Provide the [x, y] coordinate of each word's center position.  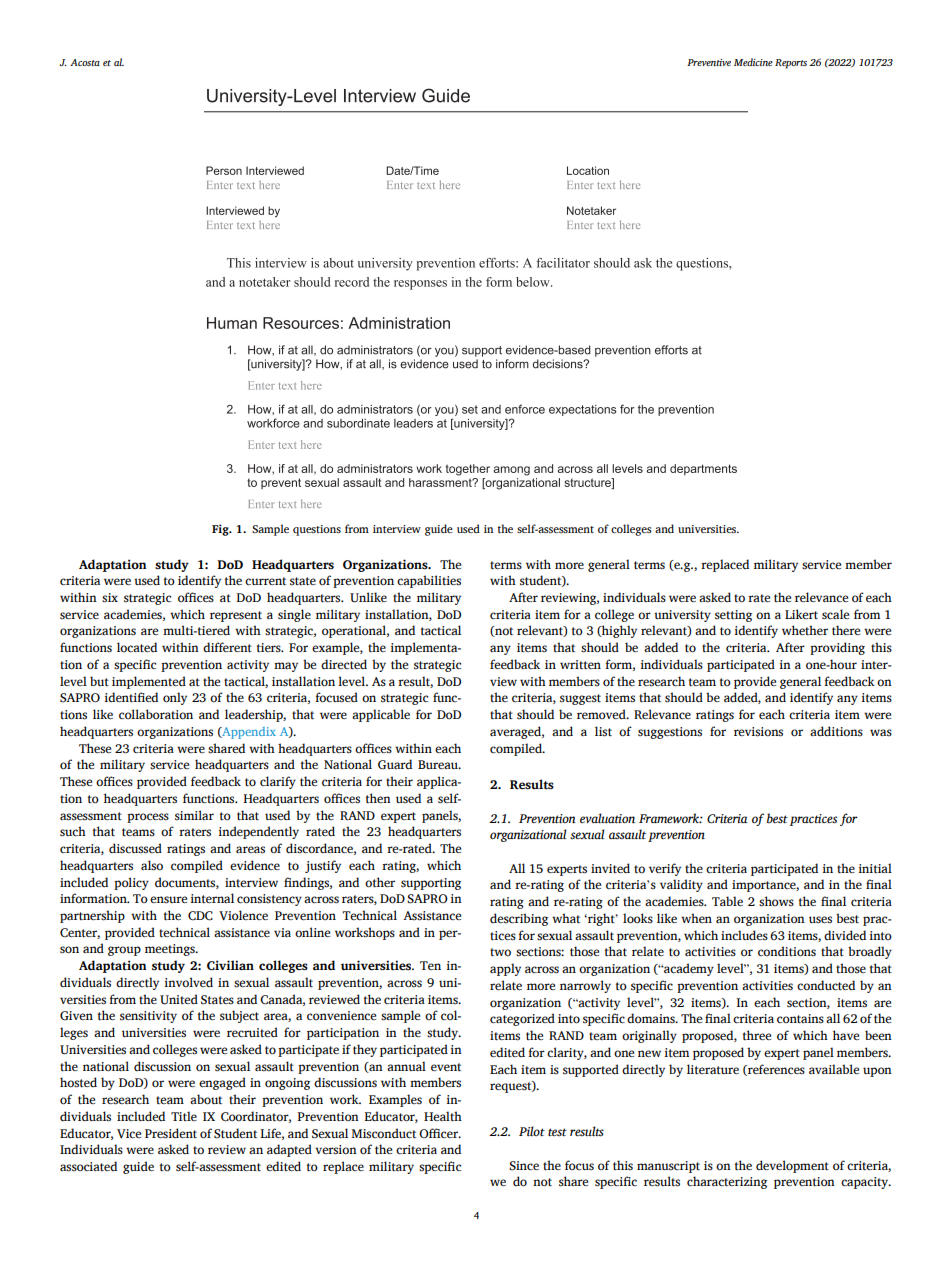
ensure [168, 900]
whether [805, 630]
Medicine [753, 62]
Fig [221, 530]
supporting [431, 884]
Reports [791, 64]
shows [776, 901]
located [137, 647]
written [580, 665]
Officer [439, 1133]
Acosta [85, 62]
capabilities [429, 581]
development [792, 1166]
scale [835, 614]
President [171, 1133]
